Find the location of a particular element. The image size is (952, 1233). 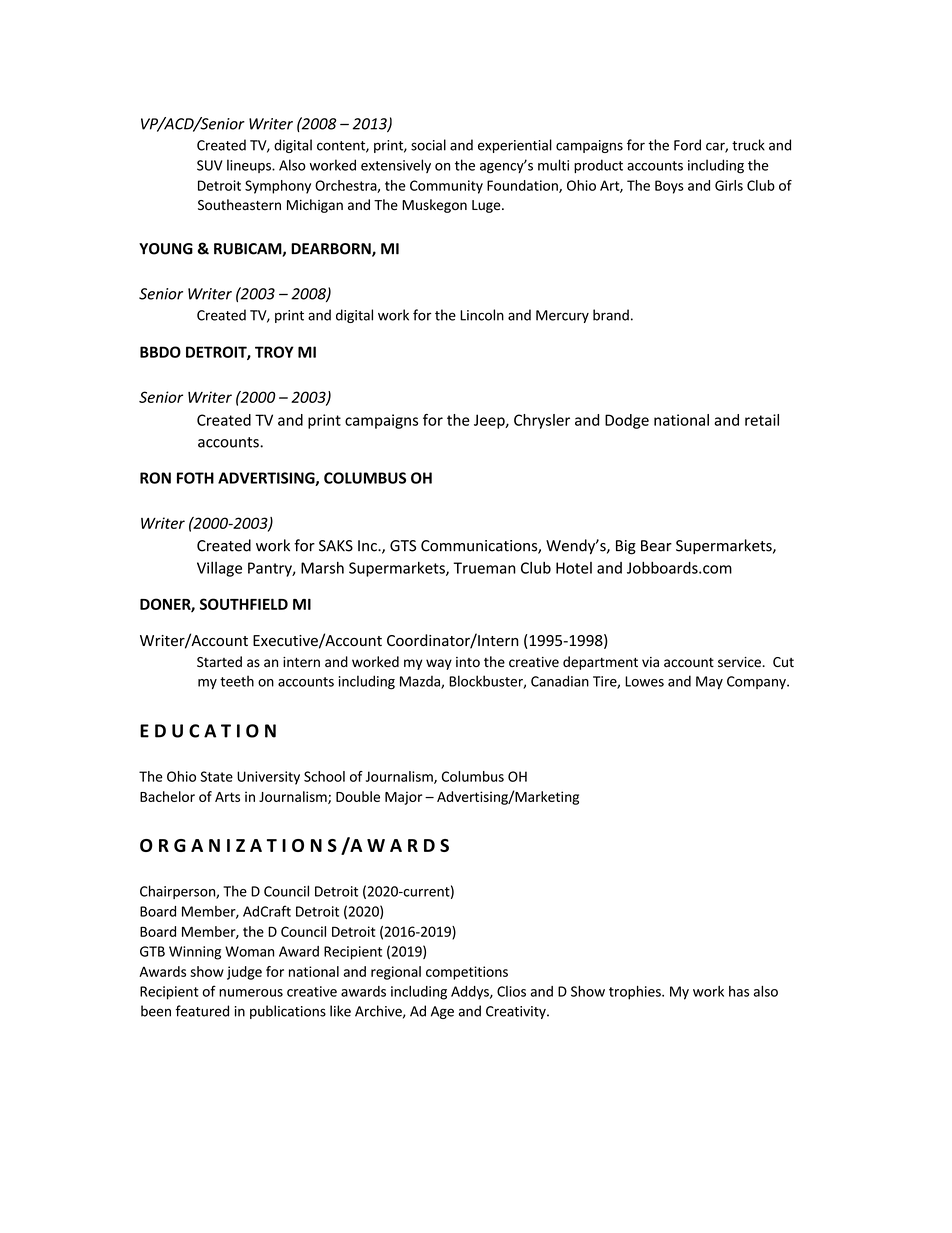

May is located at coordinates (709, 682).
